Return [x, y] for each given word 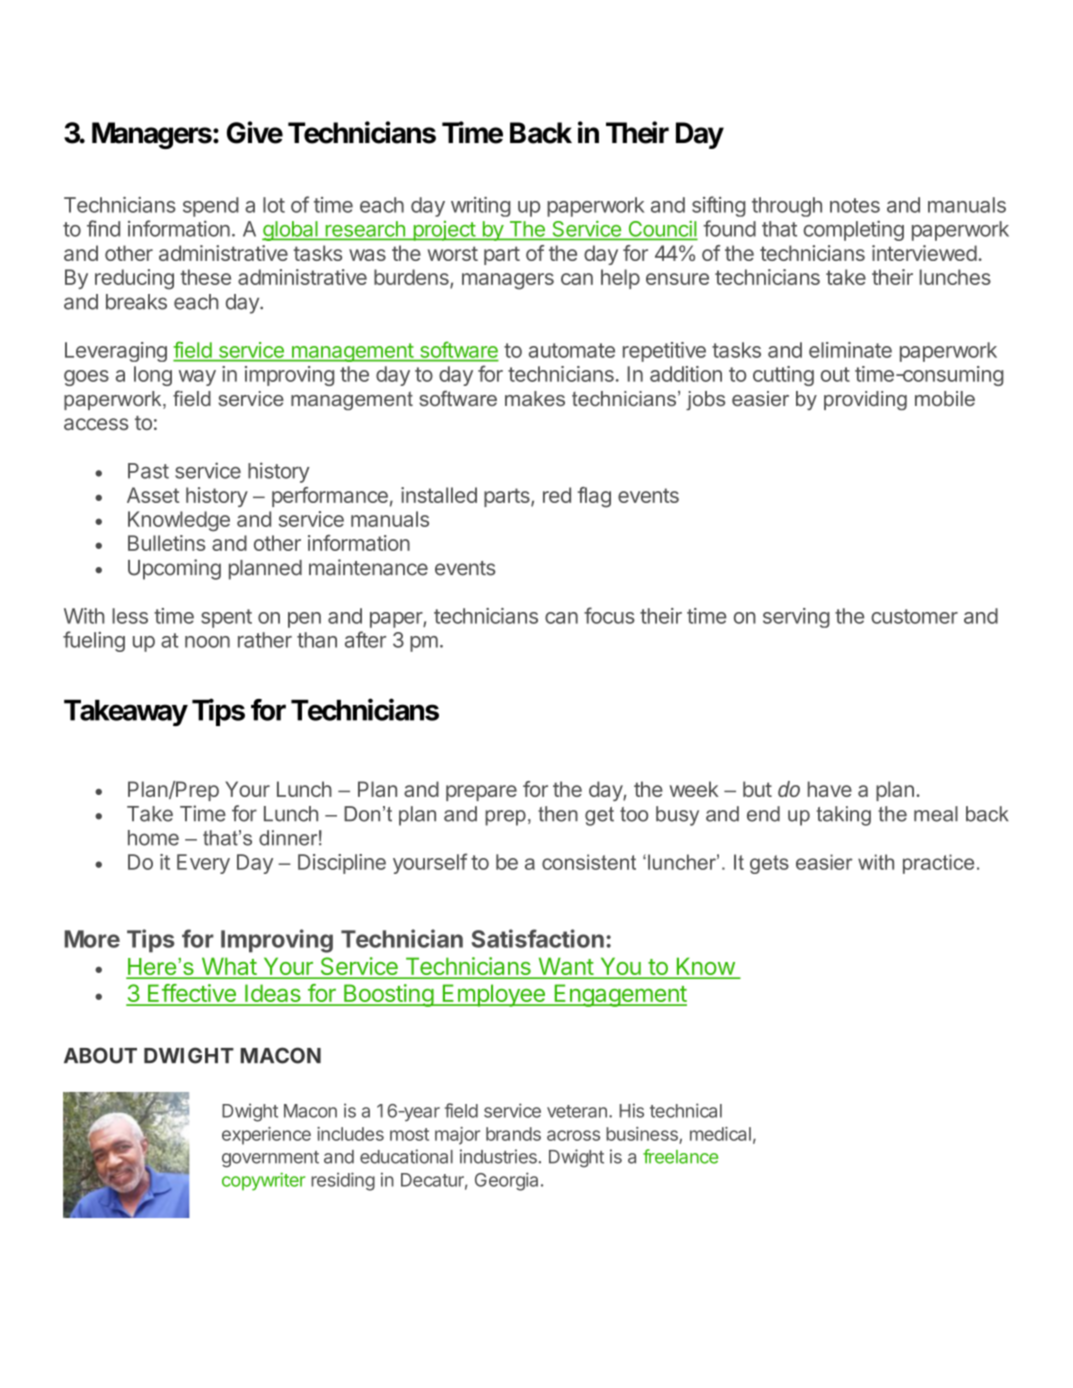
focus [609, 615]
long [153, 376]
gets [769, 864]
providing [865, 400]
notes [855, 205]
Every [203, 864]
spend [211, 207]
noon [207, 642]
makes [535, 398]
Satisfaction [537, 938]
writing [481, 207]
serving [796, 618]
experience [266, 1136]
